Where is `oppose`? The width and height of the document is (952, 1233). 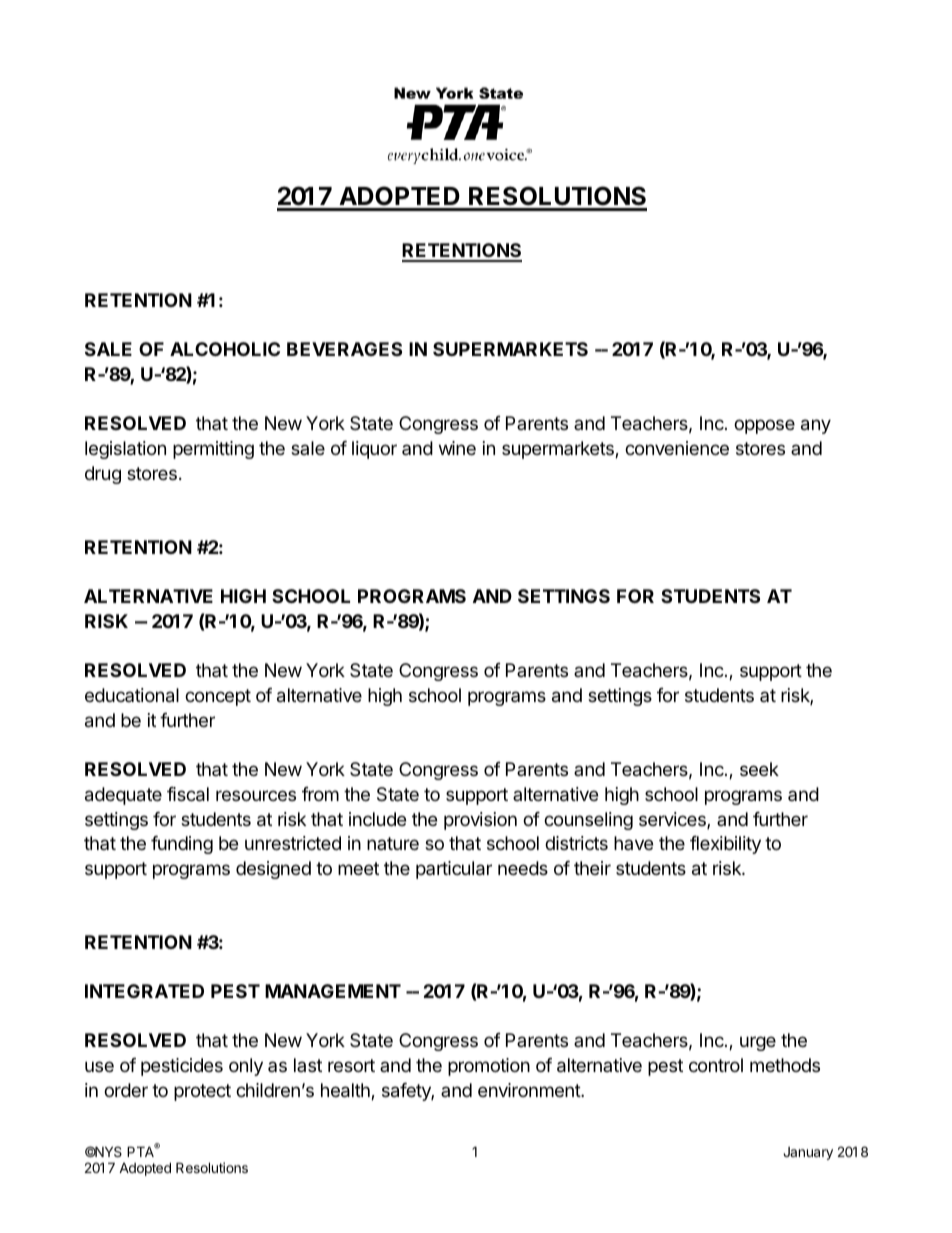
oppose is located at coordinates (764, 426).
